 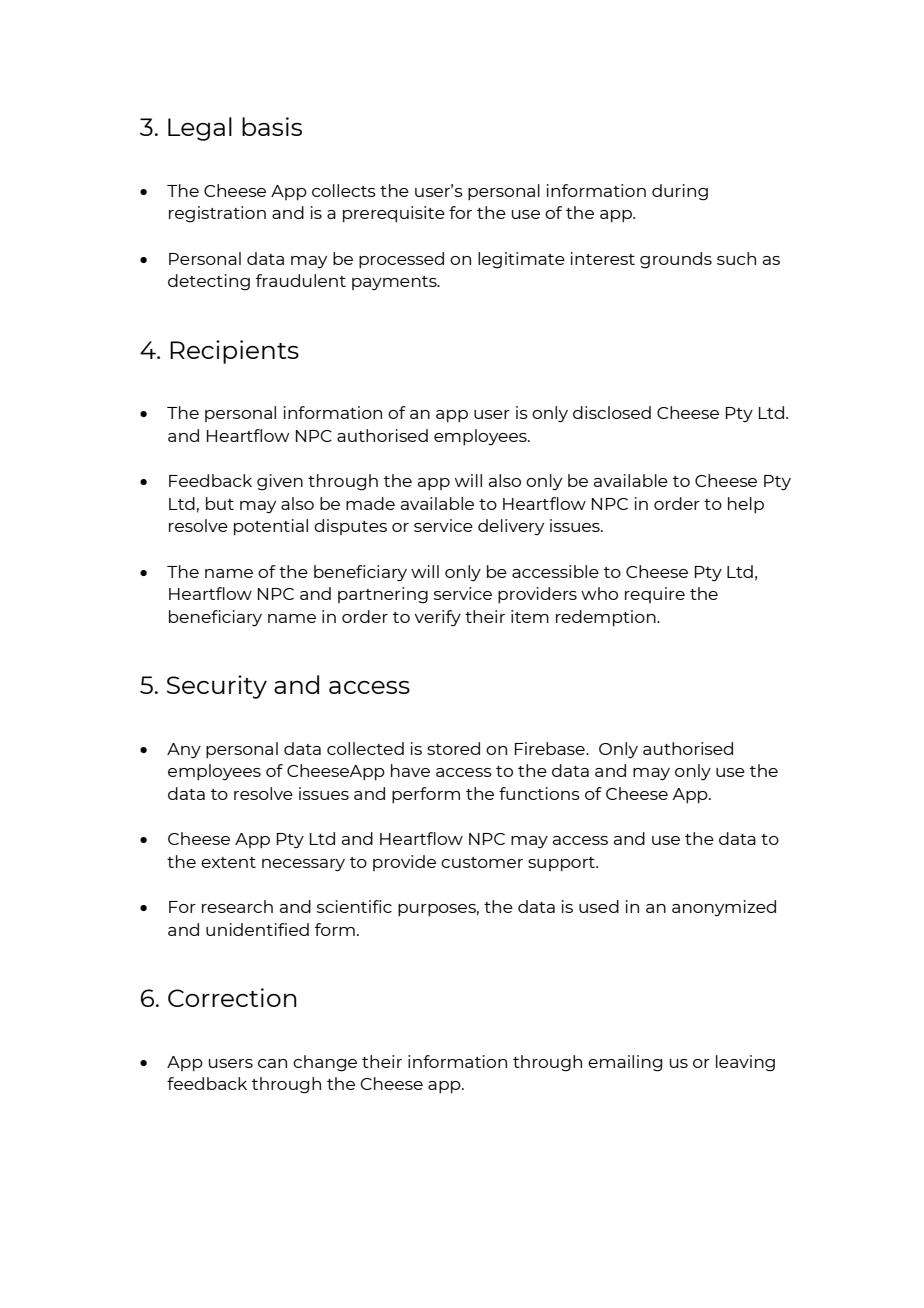 What do you see at coordinates (680, 192) in the document?
I see `during` at bounding box center [680, 192].
